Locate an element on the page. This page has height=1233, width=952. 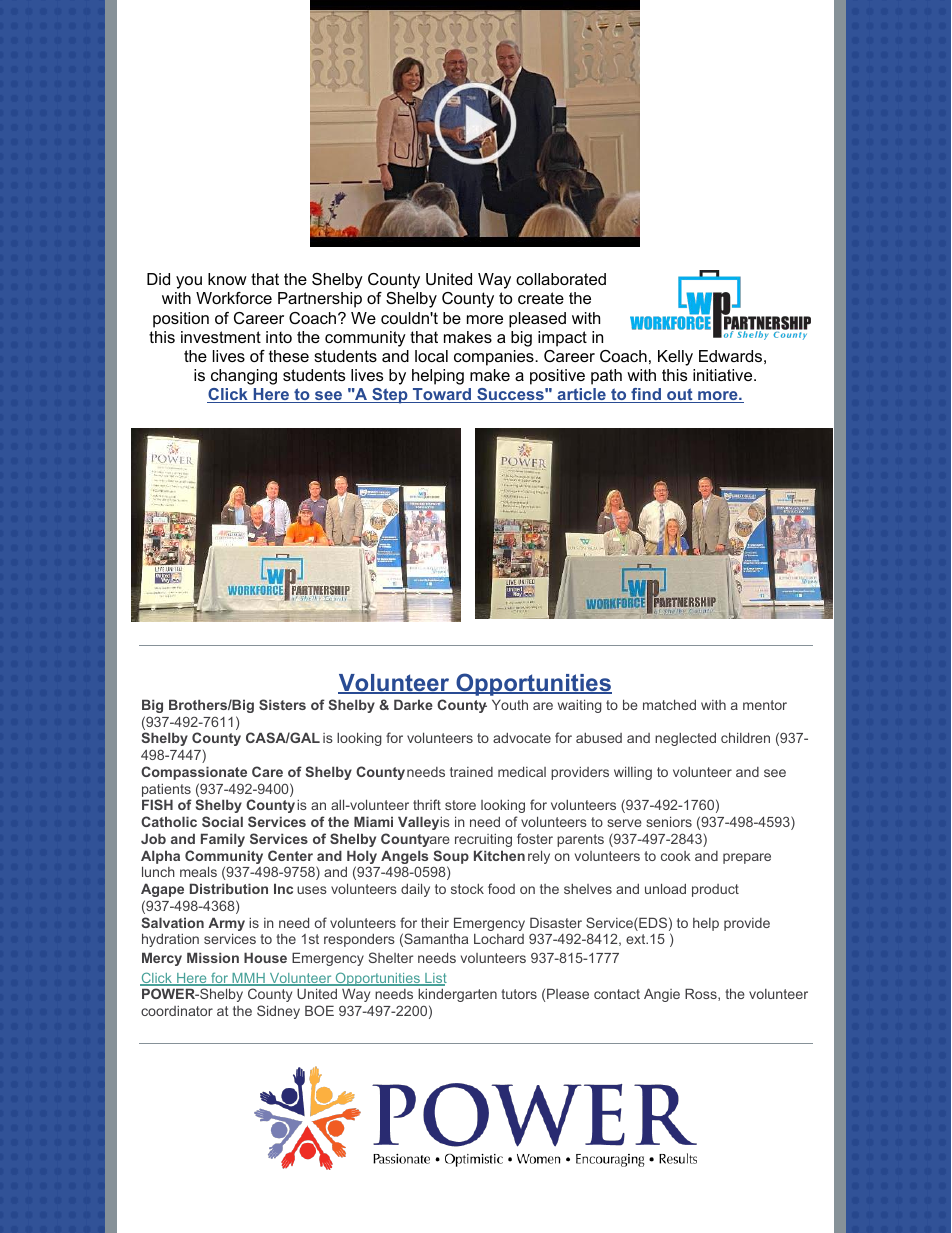
MMH is located at coordinates (248, 979).
